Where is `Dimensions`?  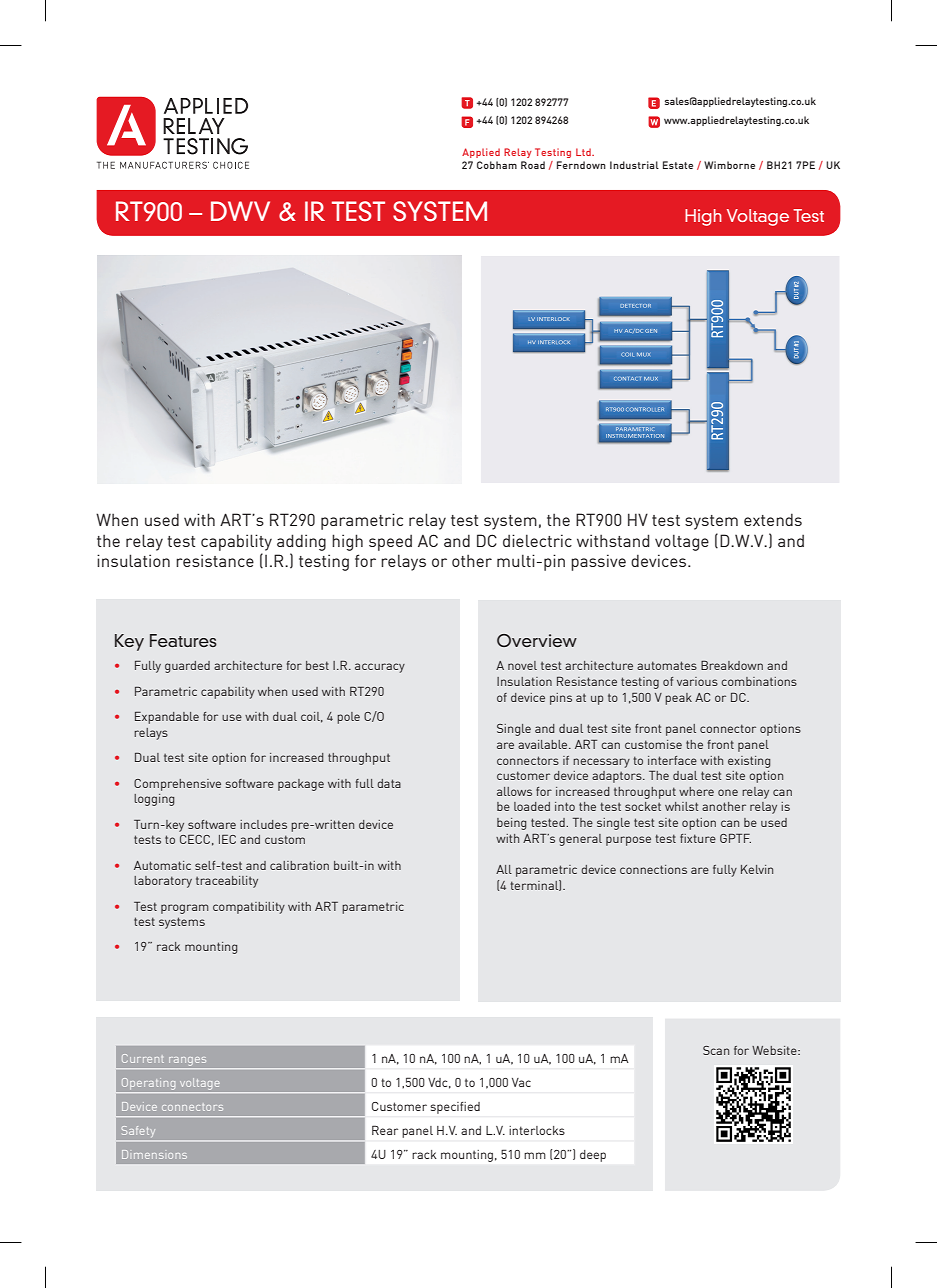 Dimensions is located at coordinates (154, 1154).
